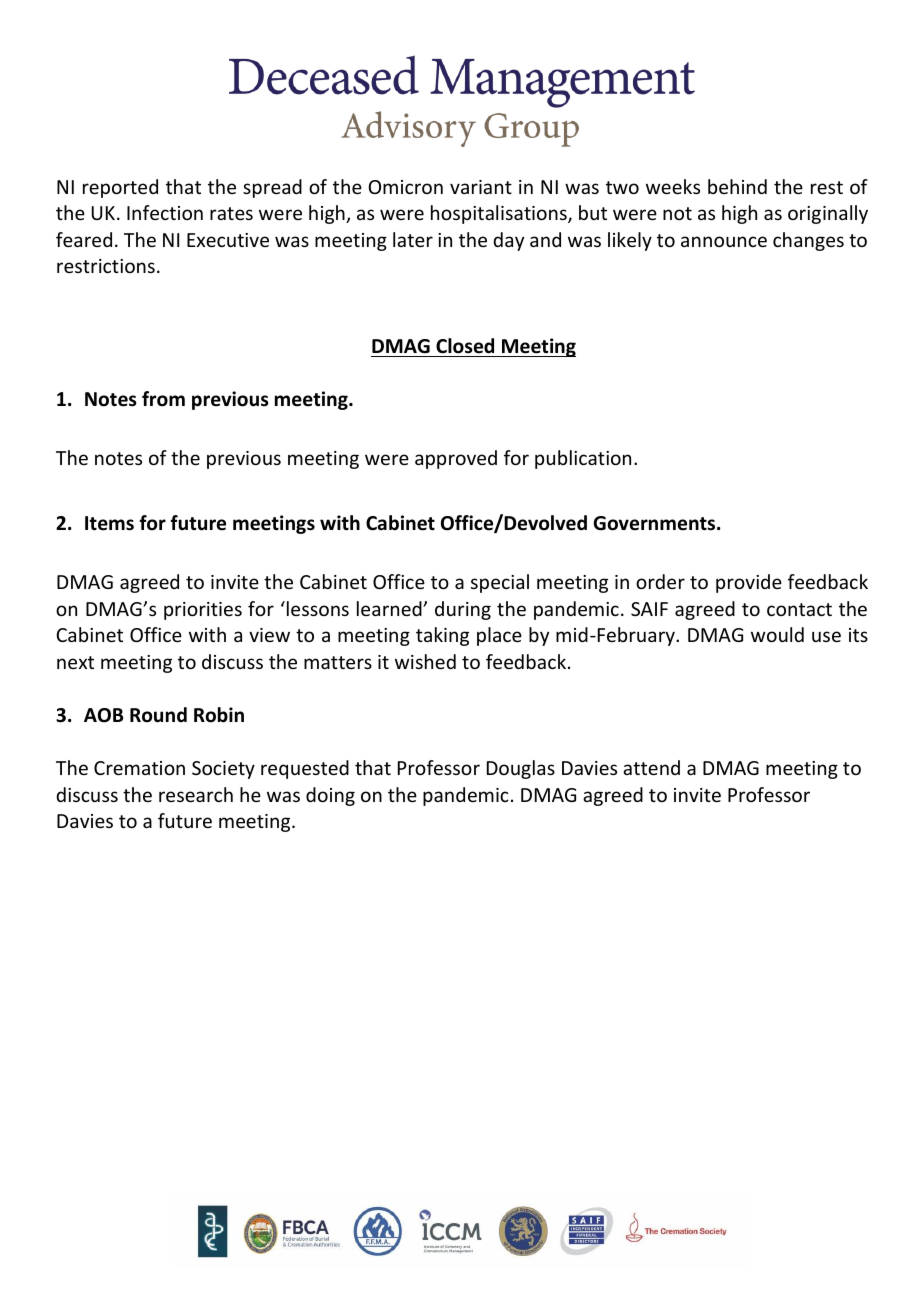  What do you see at coordinates (165, 212) in the screenshot?
I see `Infection` at bounding box center [165, 212].
